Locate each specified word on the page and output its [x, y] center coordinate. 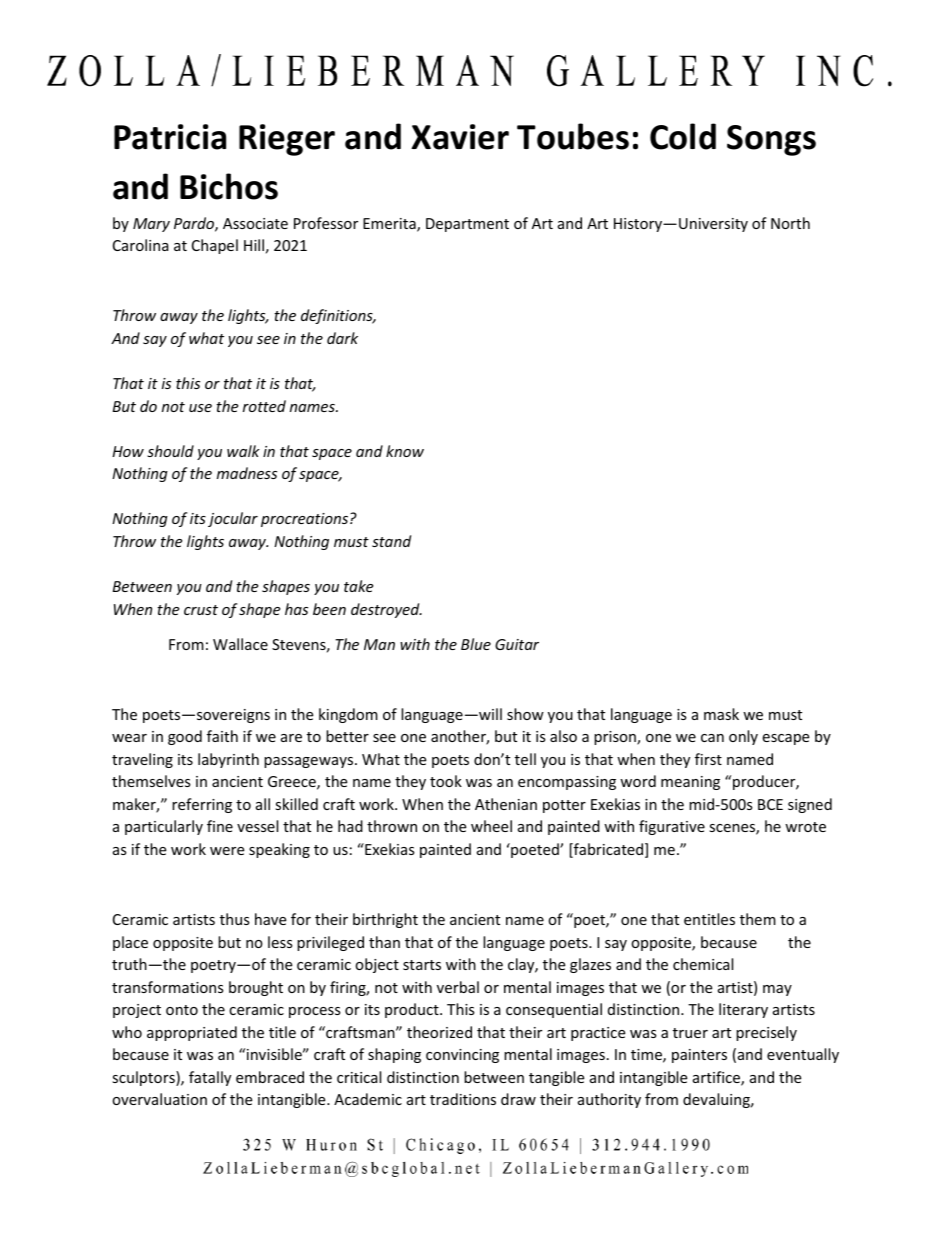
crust [201, 610]
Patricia [170, 137]
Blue [476, 644]
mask [721, 714]
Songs [771, 140]
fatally [210, 1078]
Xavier [460, 137]
